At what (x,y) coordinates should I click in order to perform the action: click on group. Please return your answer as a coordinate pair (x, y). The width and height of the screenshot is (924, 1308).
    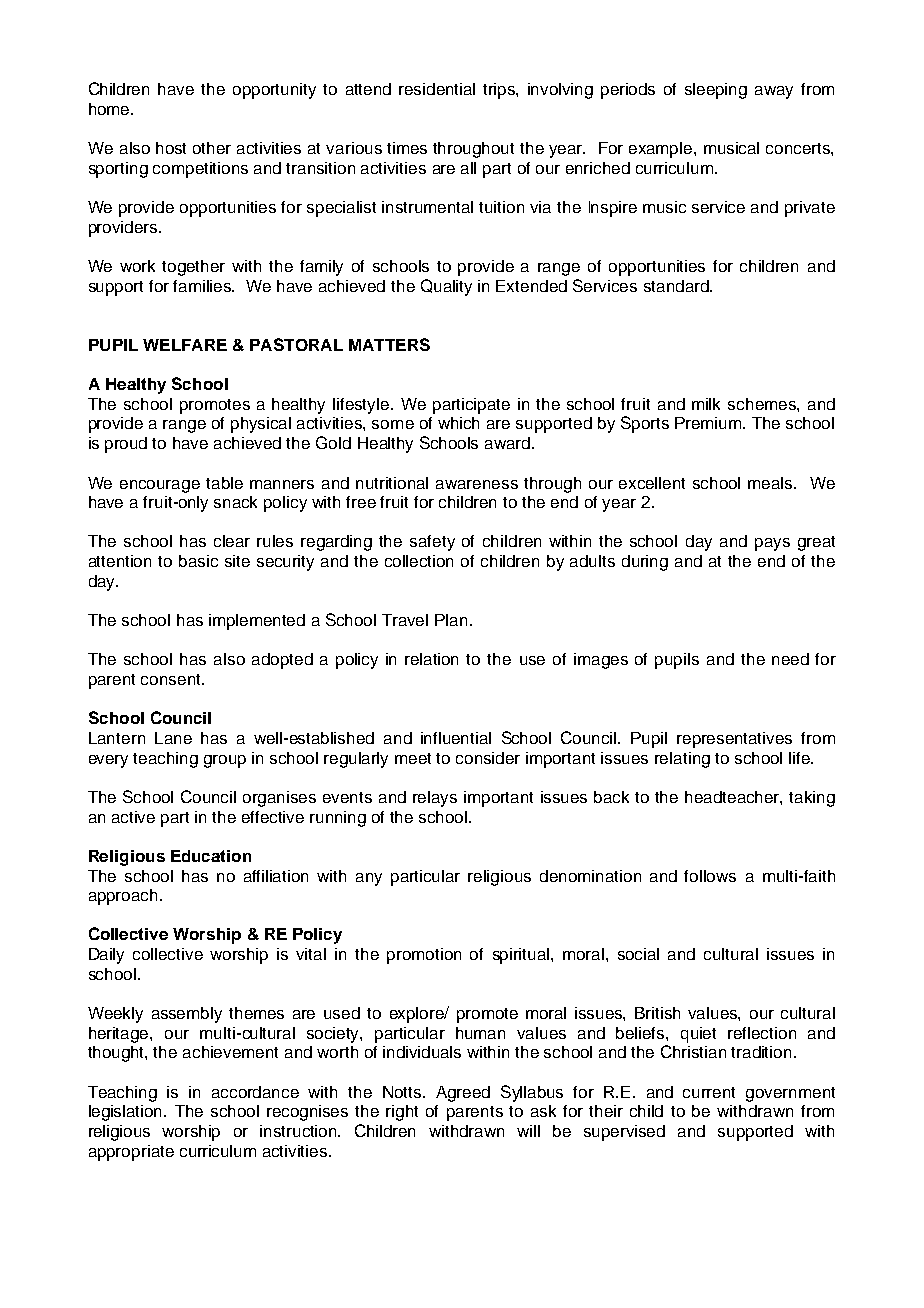
    Looking at the image, I should click on (225, 761).
